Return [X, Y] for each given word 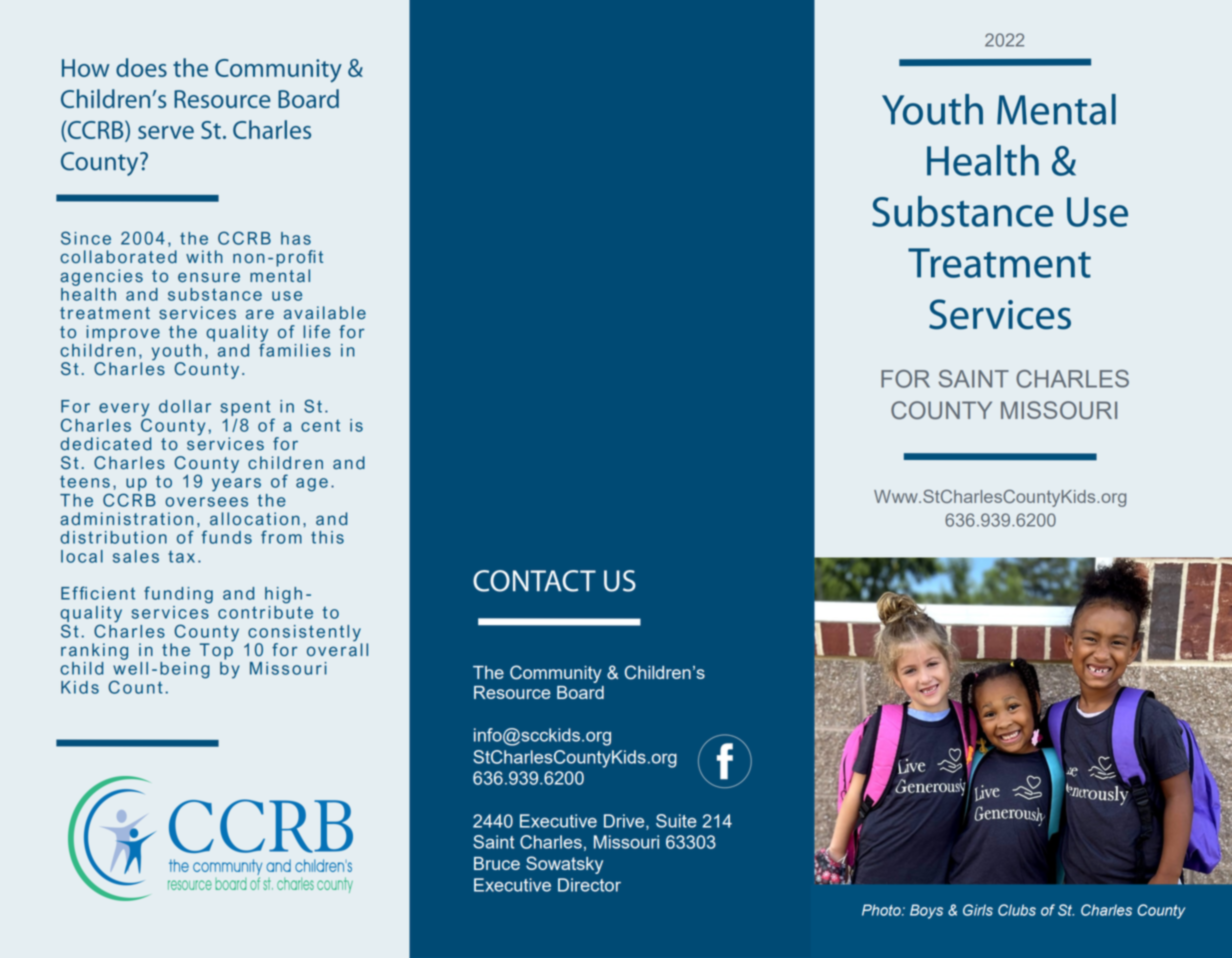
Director [589, 885]
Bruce [497, 863]
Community [556, 674]
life [316, 332]
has [296, 238]
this [327, 537]
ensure [209, 277]
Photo [882, 910]
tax [181, 556]
